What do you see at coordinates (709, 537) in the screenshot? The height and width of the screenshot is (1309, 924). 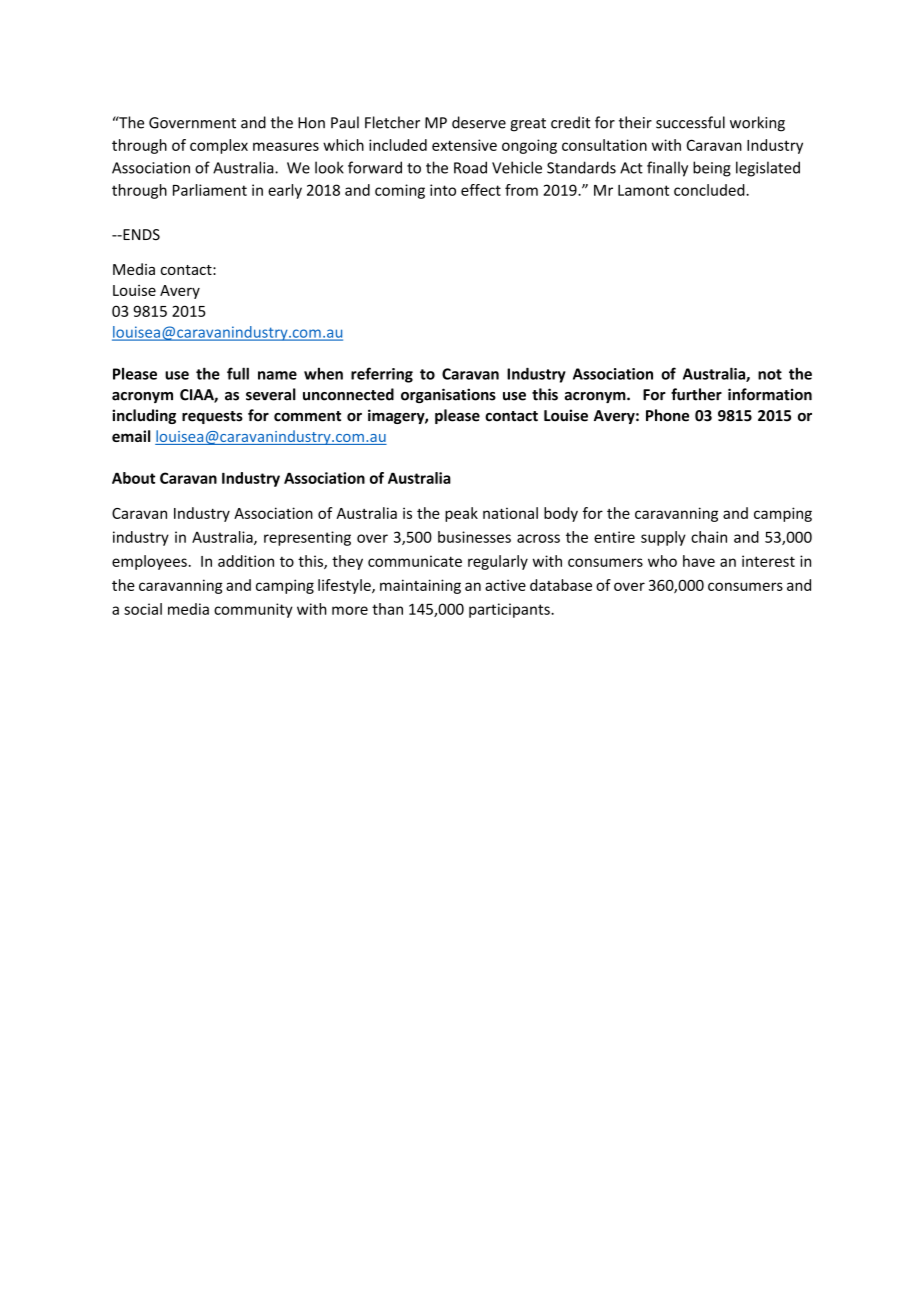 I see `chain` at bounding box center [709, 537].
